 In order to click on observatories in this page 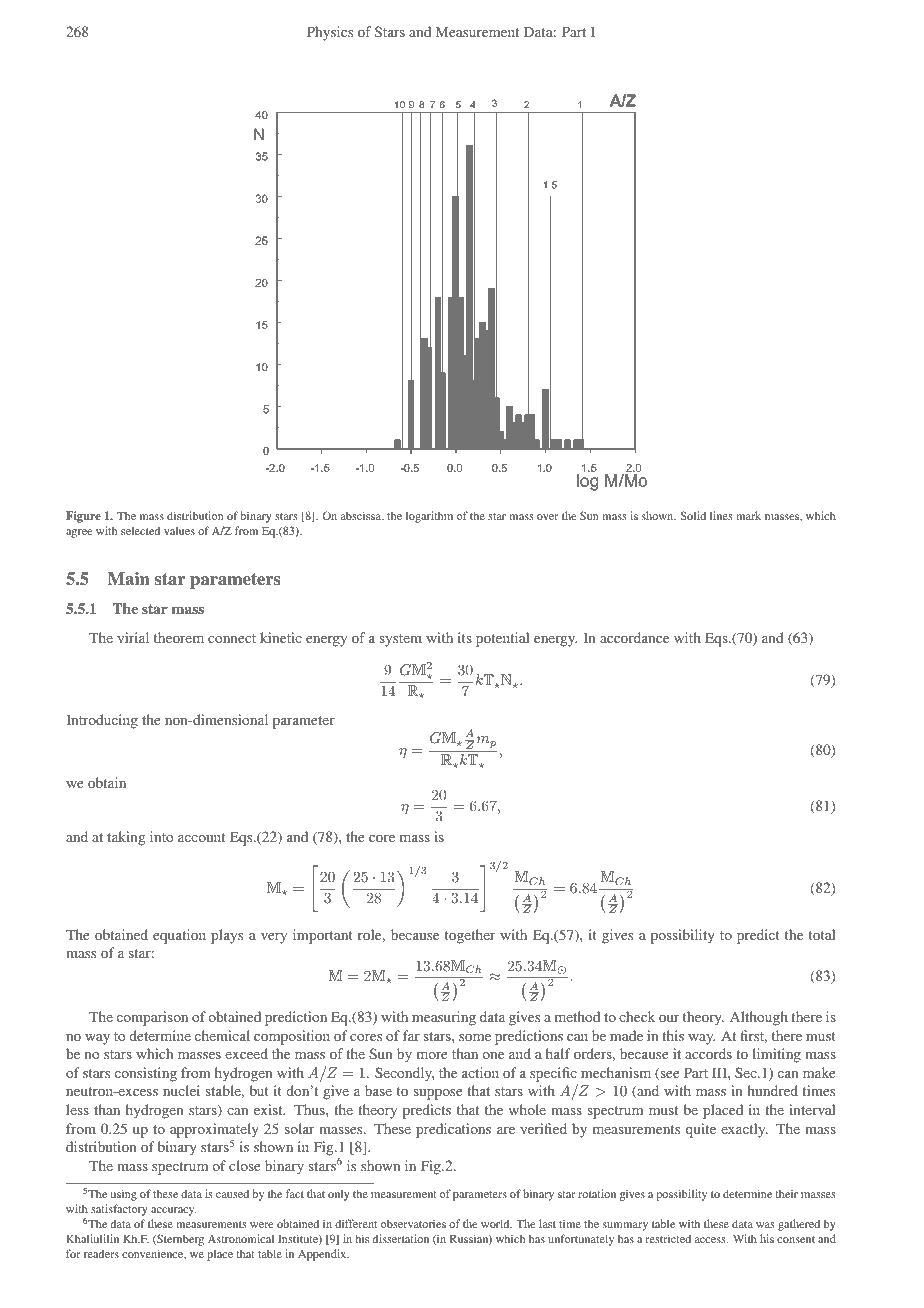, I will do `click(413, 1223)`.
